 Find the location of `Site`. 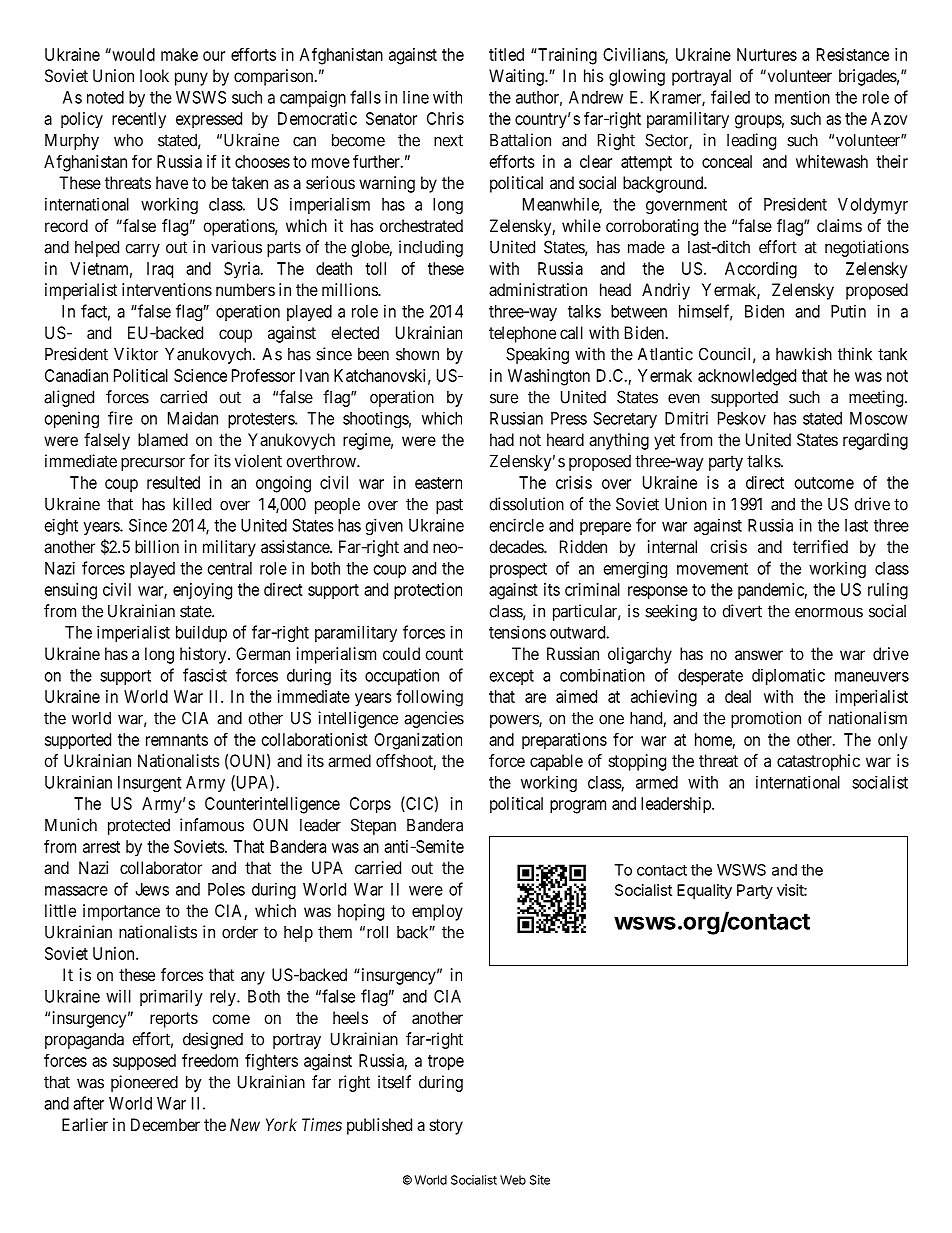

Site is located at coordinates (540, 1180).
